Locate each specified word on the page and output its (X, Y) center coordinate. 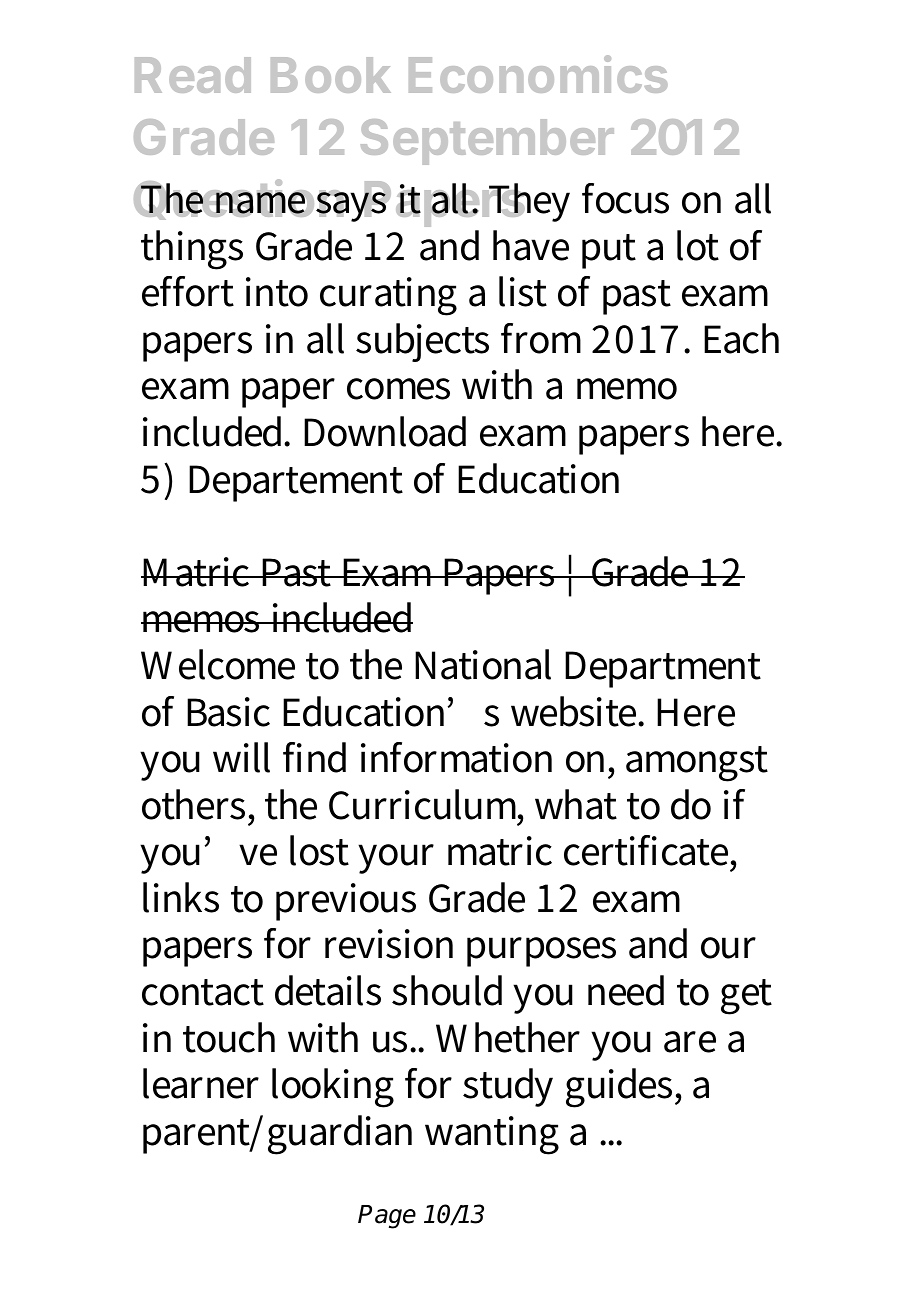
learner (201, 1083)
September (487, 142)
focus (625, 198)
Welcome (218, 664)
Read (193, 75)
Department (663, 669)
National (483, 664)
